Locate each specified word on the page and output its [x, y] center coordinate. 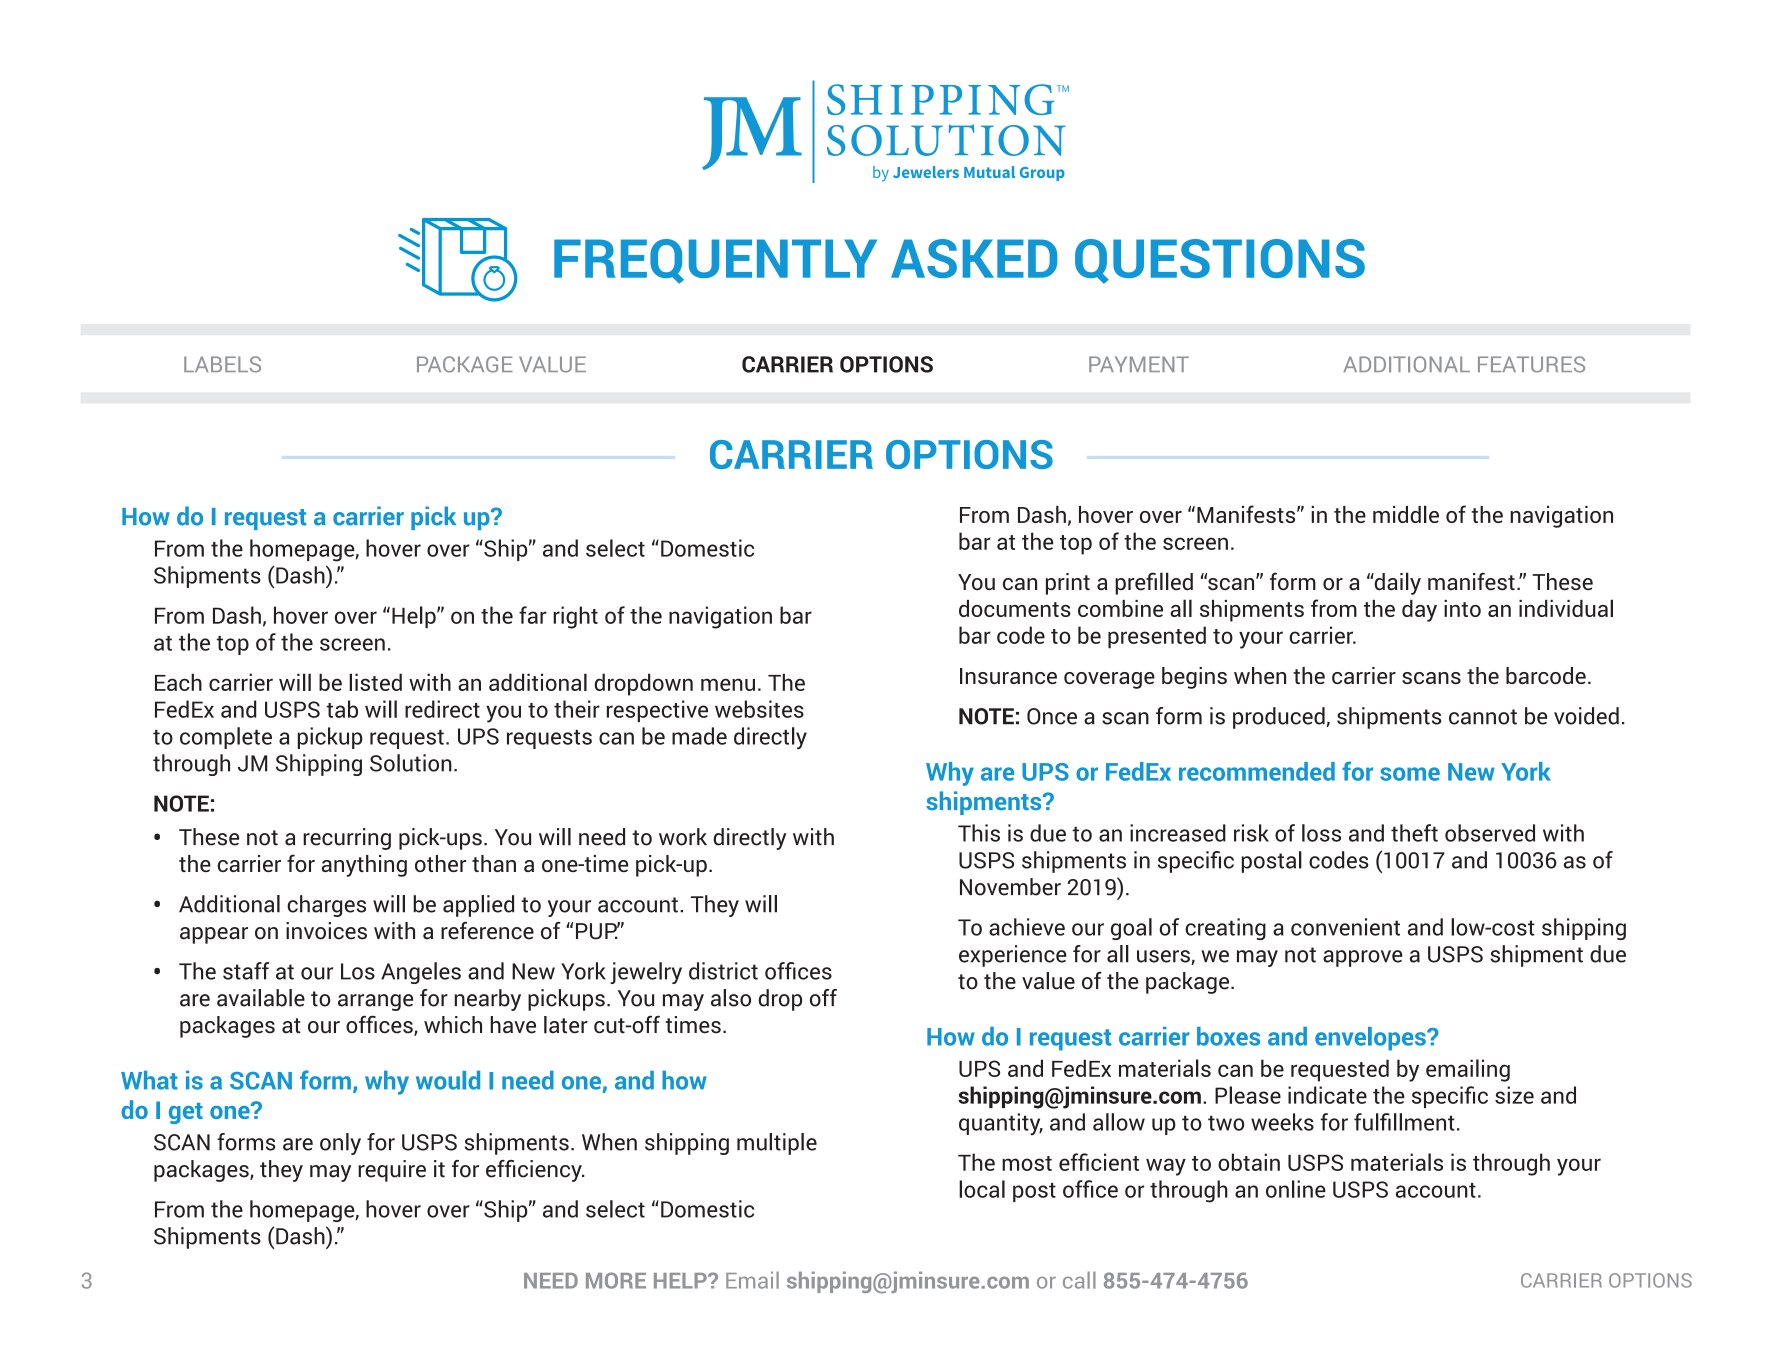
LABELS [222, 364]
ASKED [974, 258]
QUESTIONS [1220, 261]
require [392, 1171]
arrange [375, 1002]
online [1296, 1189]
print [1068, 584]
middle [1406, 514]
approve [1363, 958]
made [699, 736]
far [533, 615]
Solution [411, 763]
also [731, 998]
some [1410, 774]
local [982, 1189]
